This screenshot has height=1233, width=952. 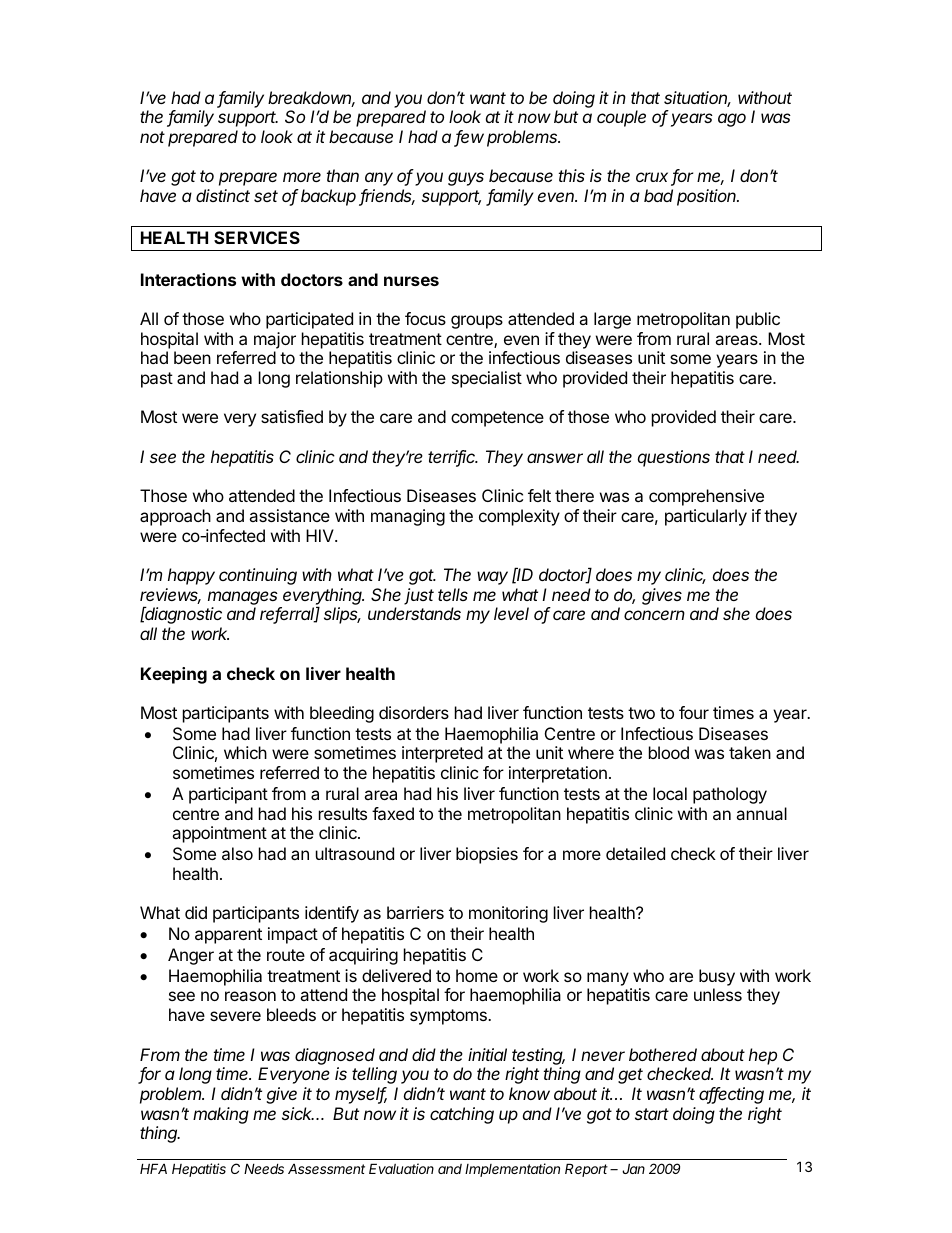 What do you see at coordinates (654, 179) in the screenshot?
I see `crux` at bounding box center [654, 179].
